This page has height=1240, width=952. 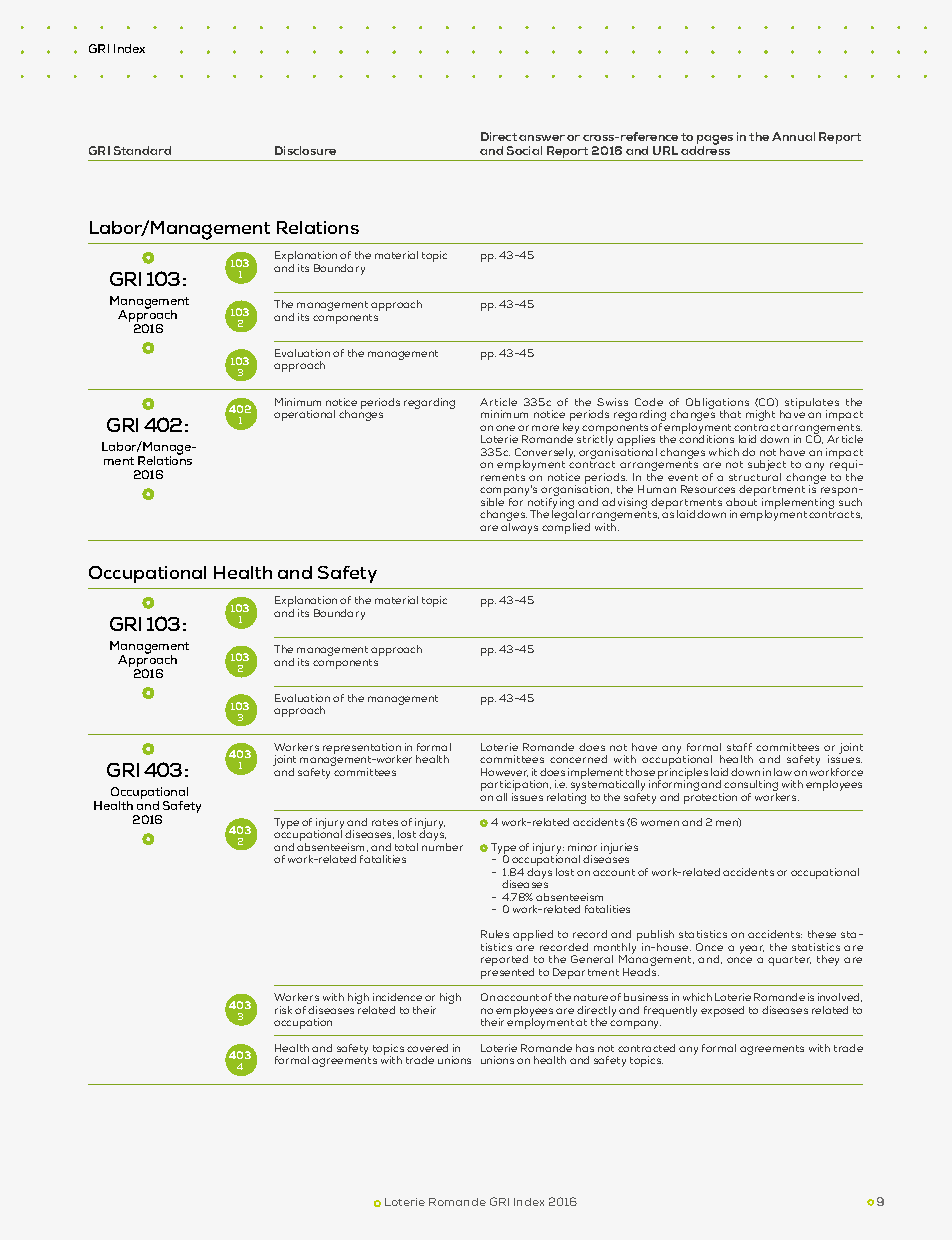 What do you see at coordinates (305, 150) in the page?
I see `Disclosure` at bounding box center [305, 150].
